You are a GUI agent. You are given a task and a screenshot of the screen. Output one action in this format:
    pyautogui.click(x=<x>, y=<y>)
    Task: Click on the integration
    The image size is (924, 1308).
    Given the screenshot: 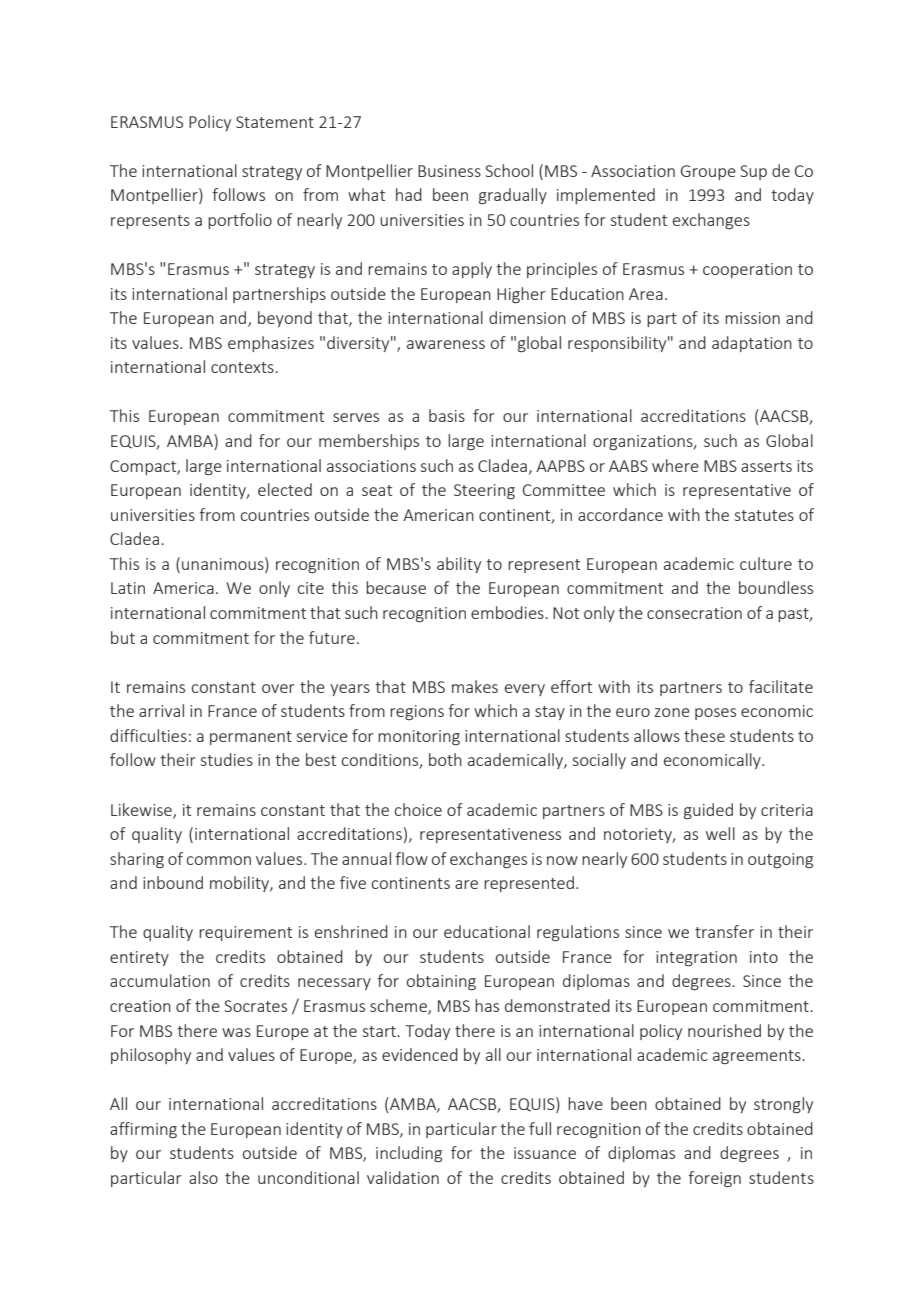 What is the action you would take?
    pyautogui.click(x=696, y=959)
